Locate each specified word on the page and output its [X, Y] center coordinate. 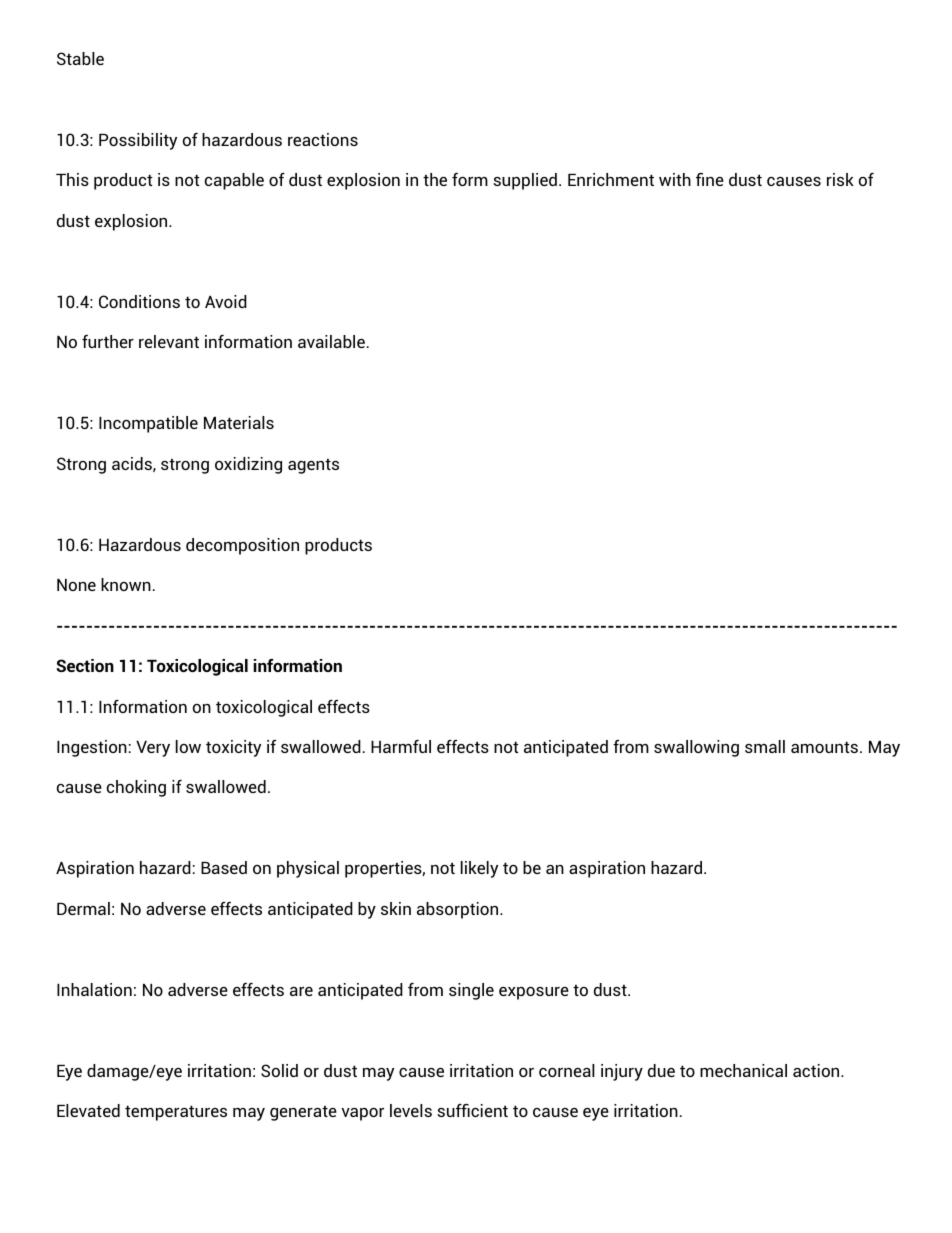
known [126, 584]
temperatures [176, 1113]
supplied [525, 181]
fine [710, 179]
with [675, 179]
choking [136, 788]
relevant [169, 341]
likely [479, 869]
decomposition [242, 546]
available [331, 341]
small [765, 746]
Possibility [138, 141]
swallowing [696, 748]
